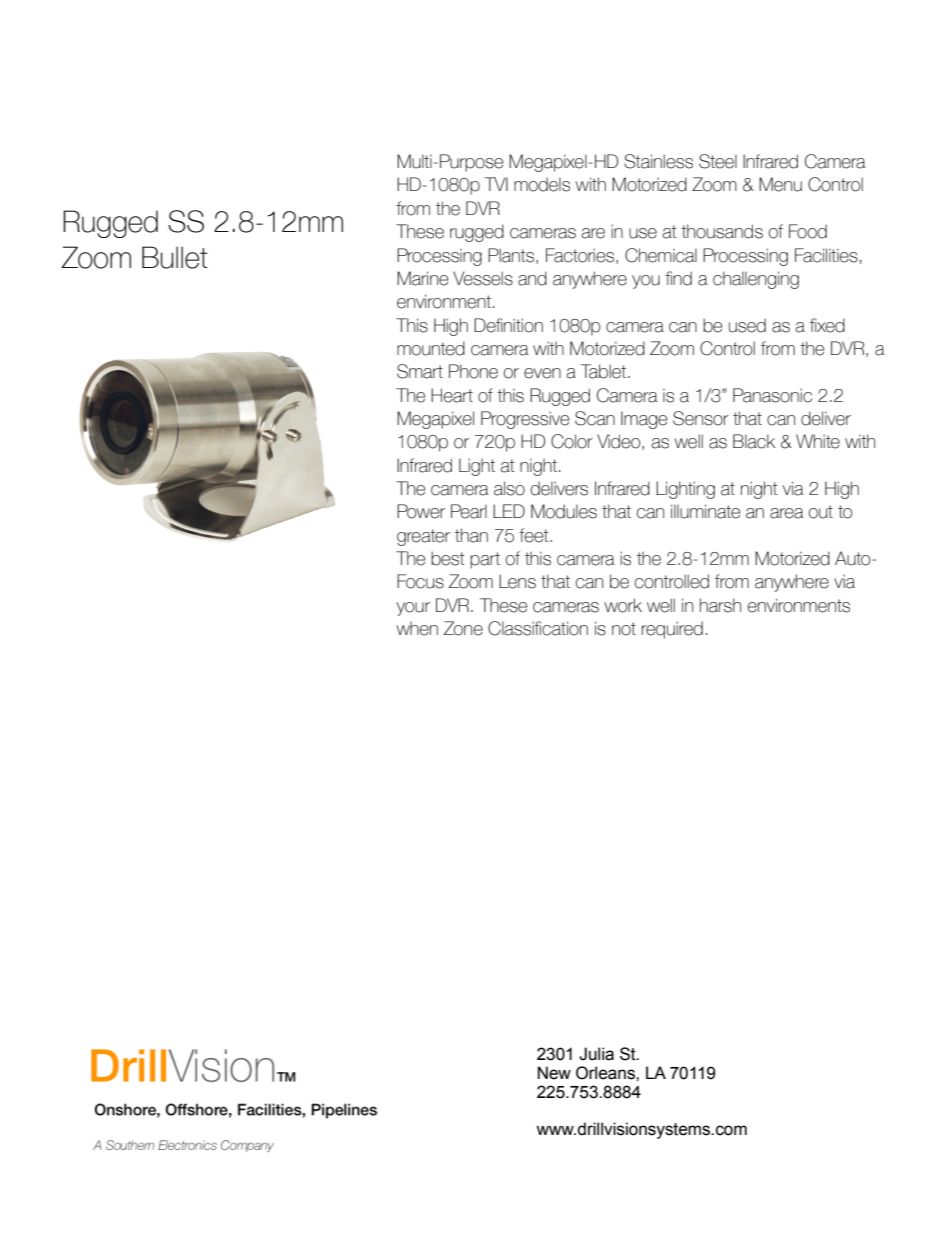 This page has width=952, height=1233. Describe the element at coordinates (417, 628) in the page. I see `when` at that location.
